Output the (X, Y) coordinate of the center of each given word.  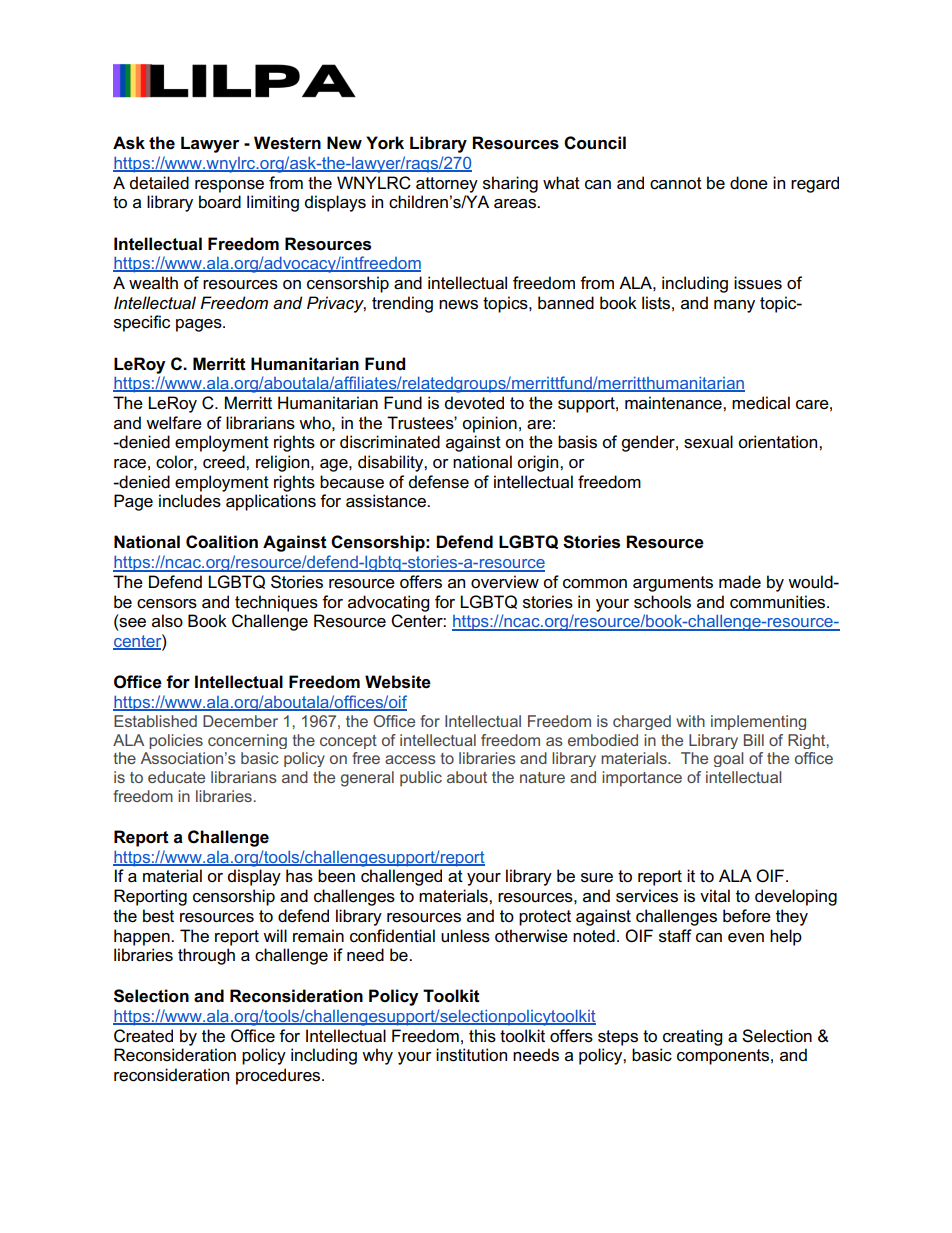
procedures (279, 1076)
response (229, 186)
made (740, 582)
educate (176, 777)
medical (761, 403)
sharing (510, 184)
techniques (276, 603)
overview (505, 582)
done (749, 183)
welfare (174, 423)
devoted (474, 403)
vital (715, 896)
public (421, 778)
